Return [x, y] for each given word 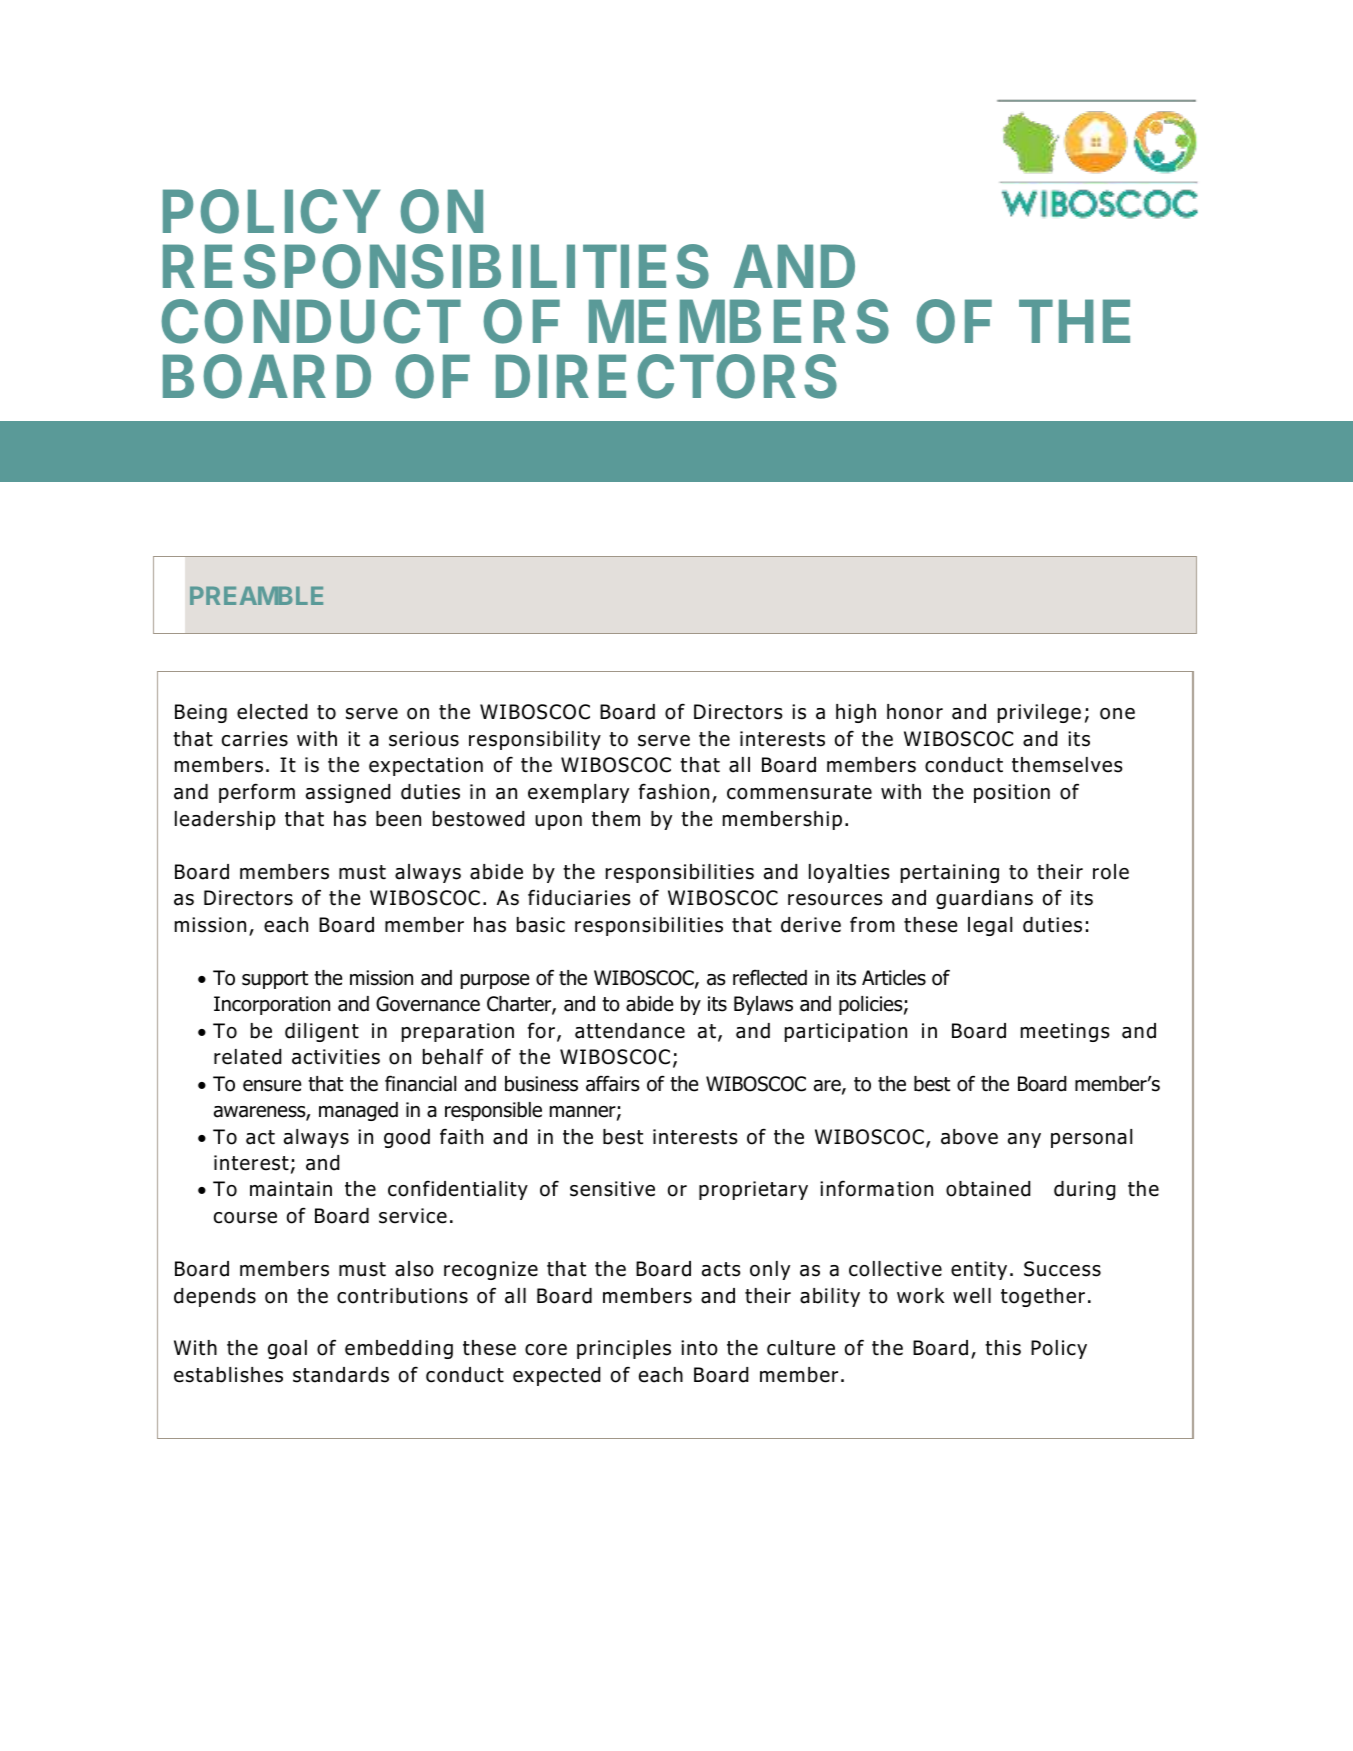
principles [624, 1349]
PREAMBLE [256, 595]
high [856, 713]
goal [287, 1349]
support [275, 980]
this [1003, 1348]
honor [915, 712]
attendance [630, 1031]
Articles [894, 978]
